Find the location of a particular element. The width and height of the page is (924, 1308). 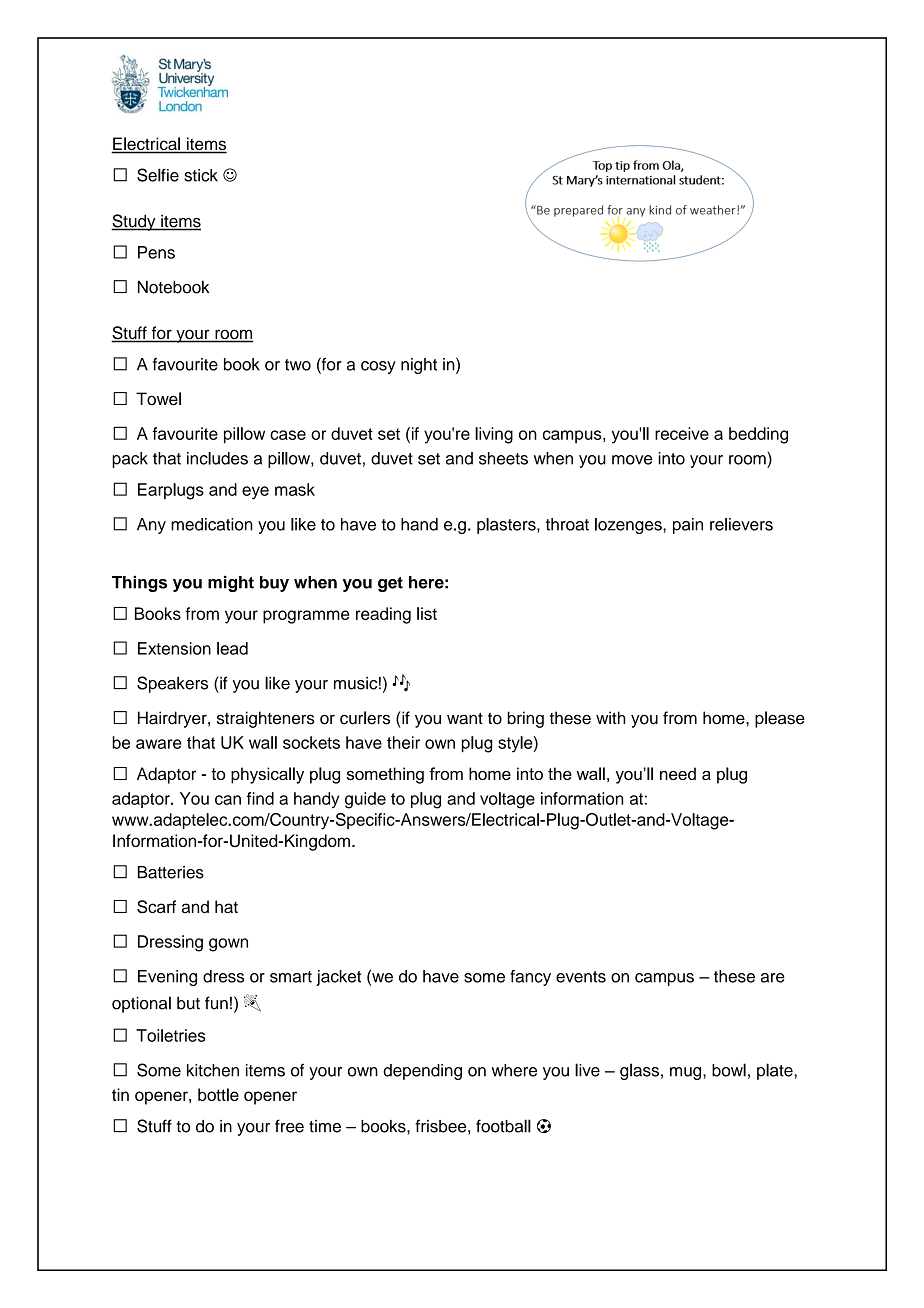

bottle is located at coordinates (218, 1094).
